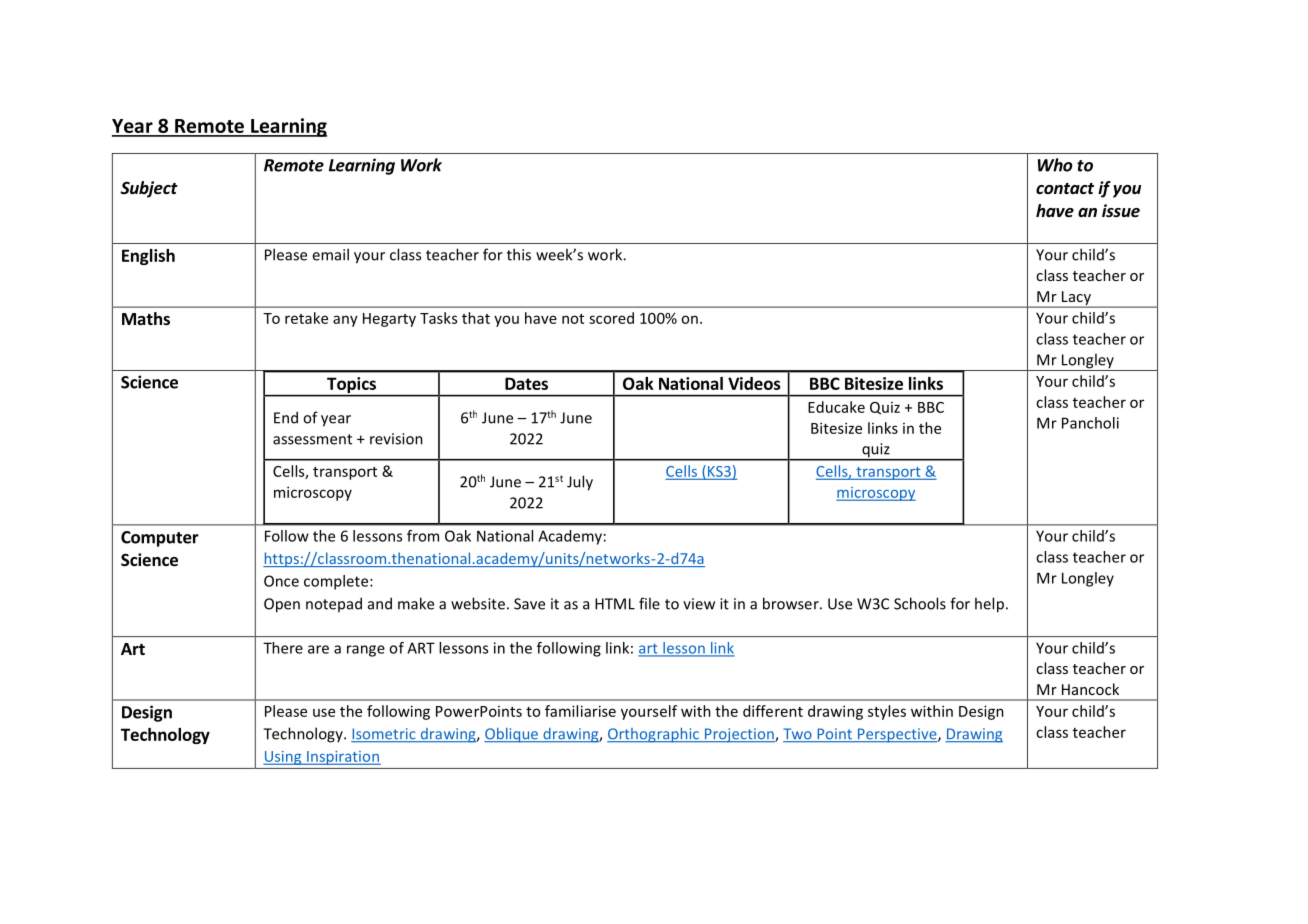 This page has width=1308, height=924. Describe the element at coordinates (306, 318) in the page. I see `retake` at that location.
